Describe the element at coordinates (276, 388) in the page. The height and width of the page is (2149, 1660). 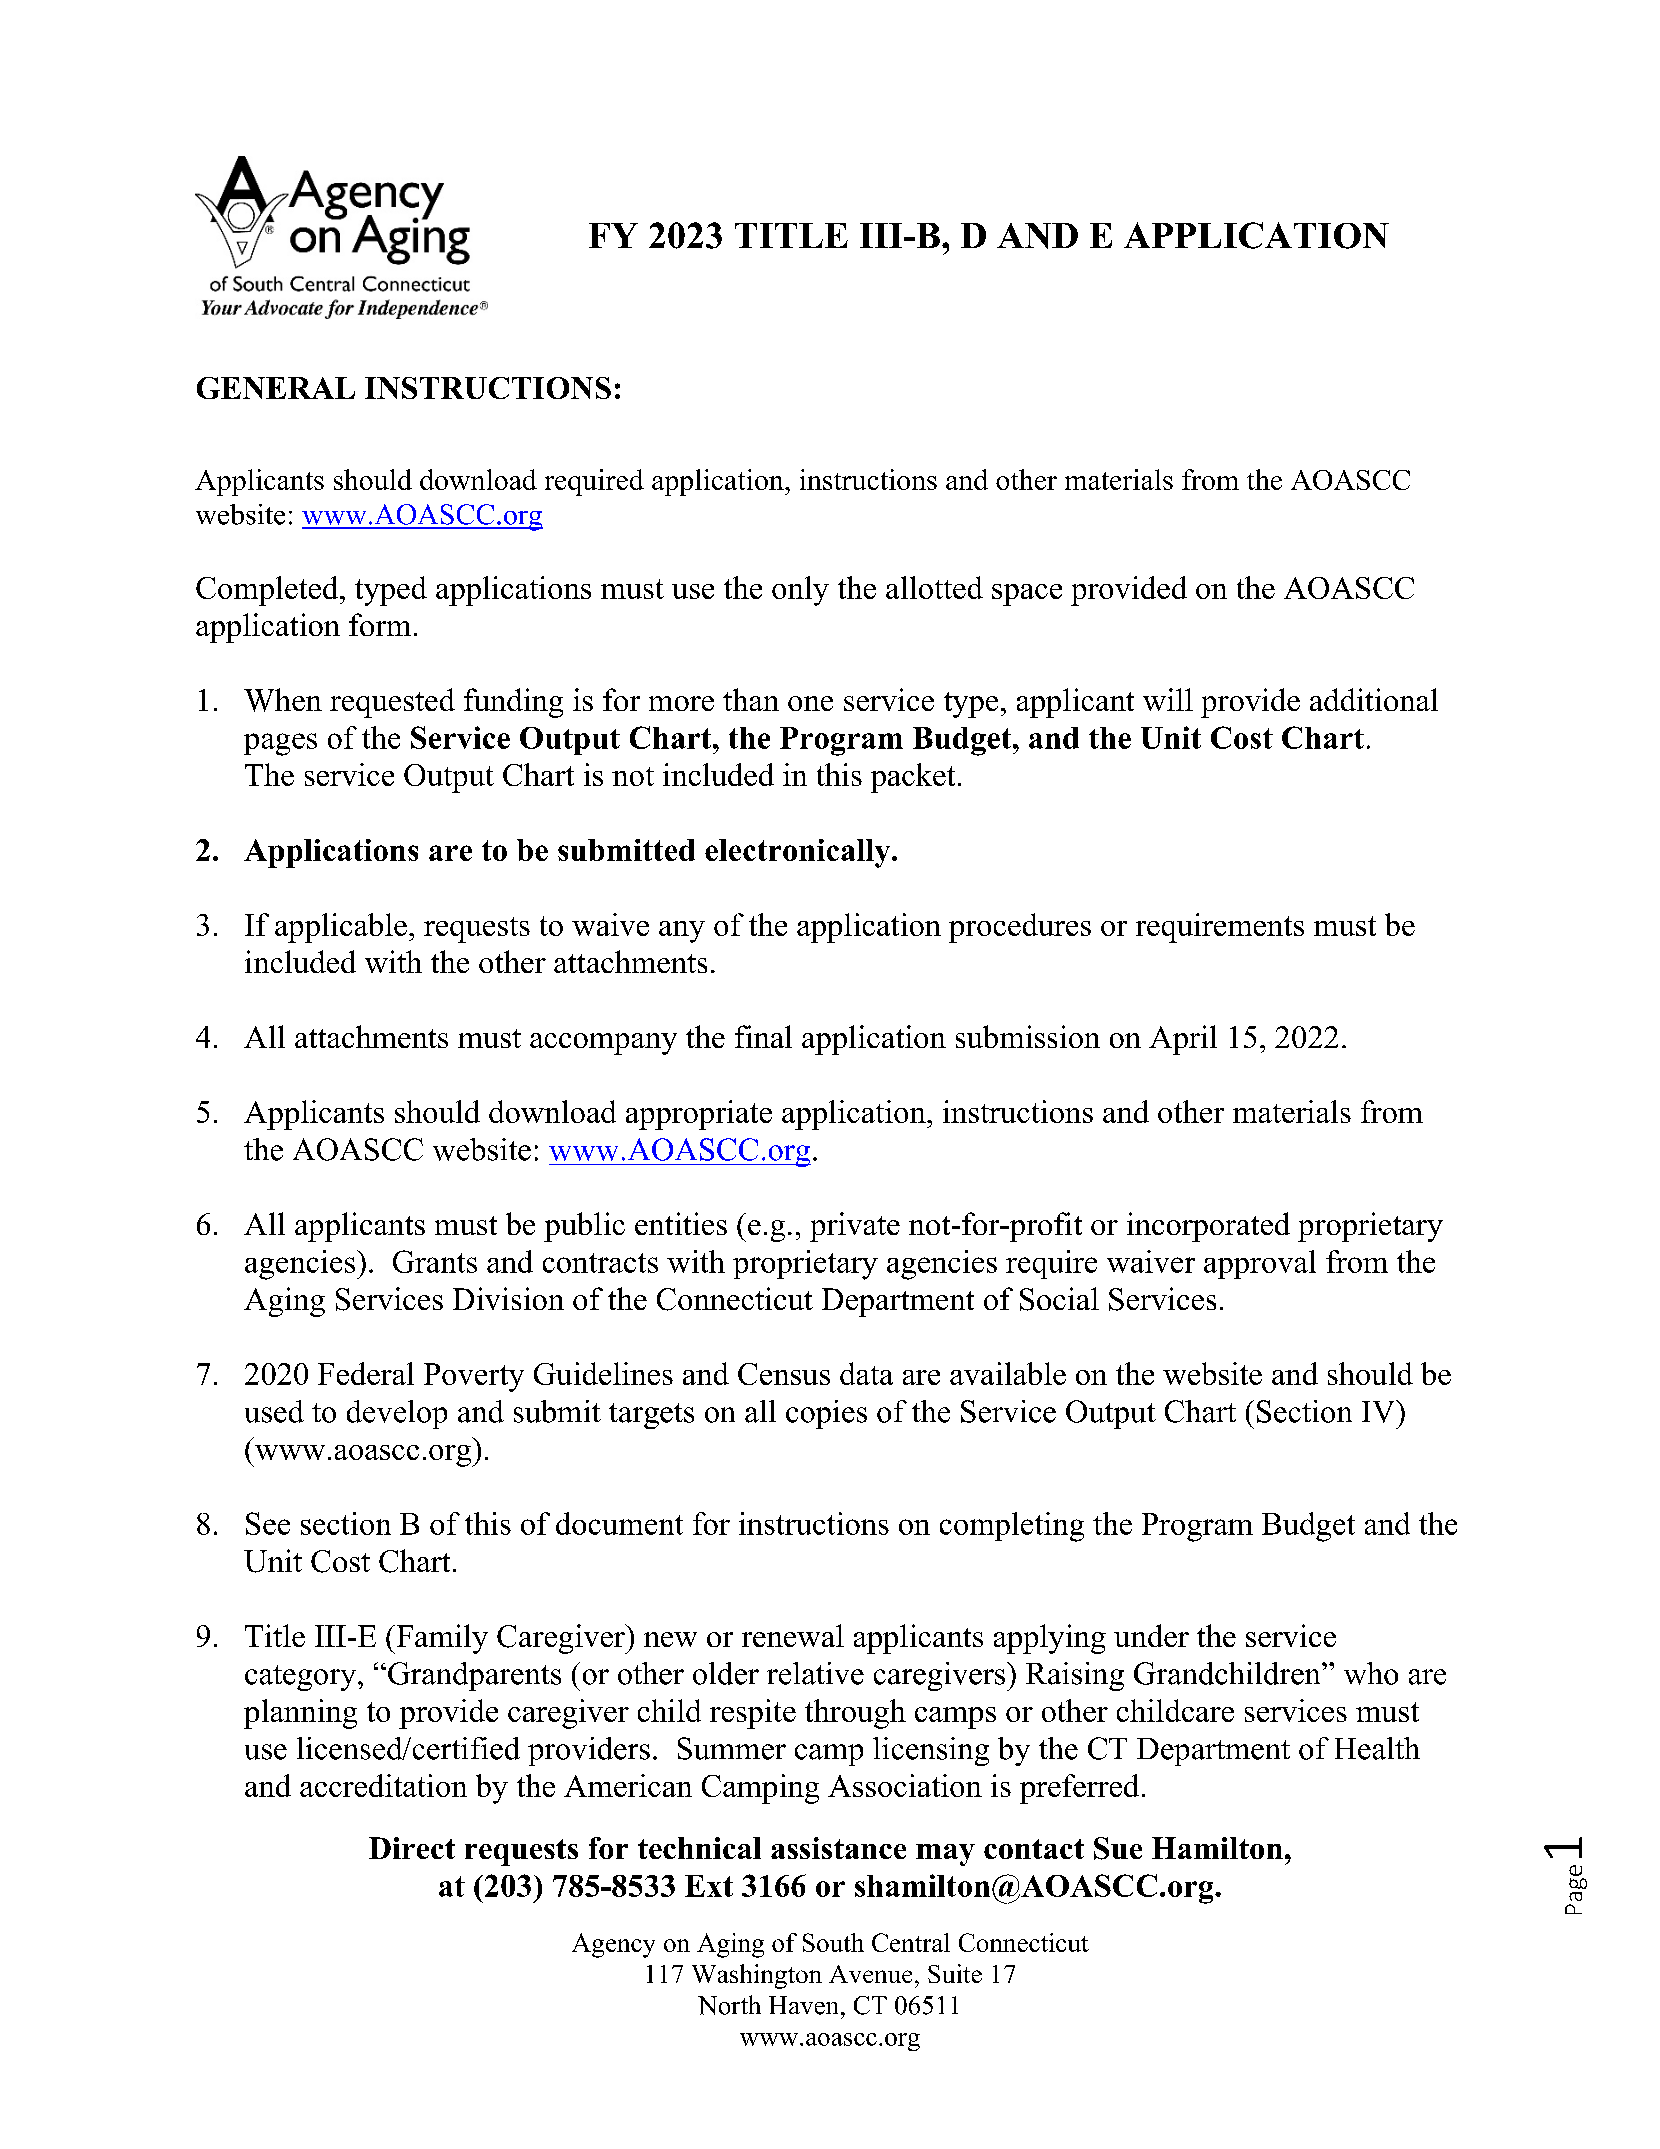
I see `GENERAL` at that location.
